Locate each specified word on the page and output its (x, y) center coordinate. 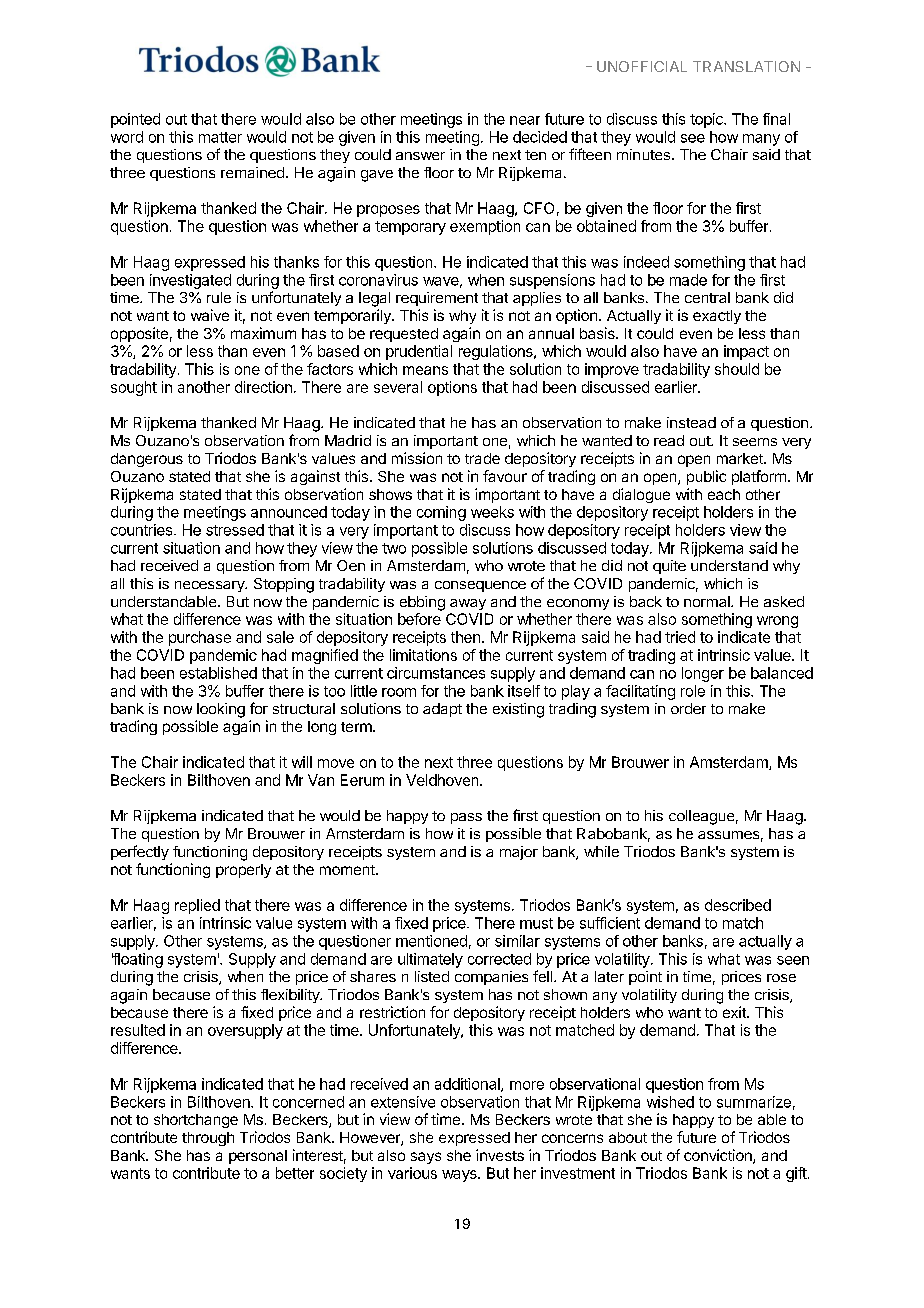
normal (708, 601)
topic (707, 120)
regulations (497, 352)
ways (460, 1176)
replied (197, 906)
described (738, 905)
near (525, 120)
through (208, 1139)
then (465, 637)
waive (210, 315)
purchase (200, 638)
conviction (719, 1156)
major (519, 853)
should (737, 369)
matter (220, 137)
